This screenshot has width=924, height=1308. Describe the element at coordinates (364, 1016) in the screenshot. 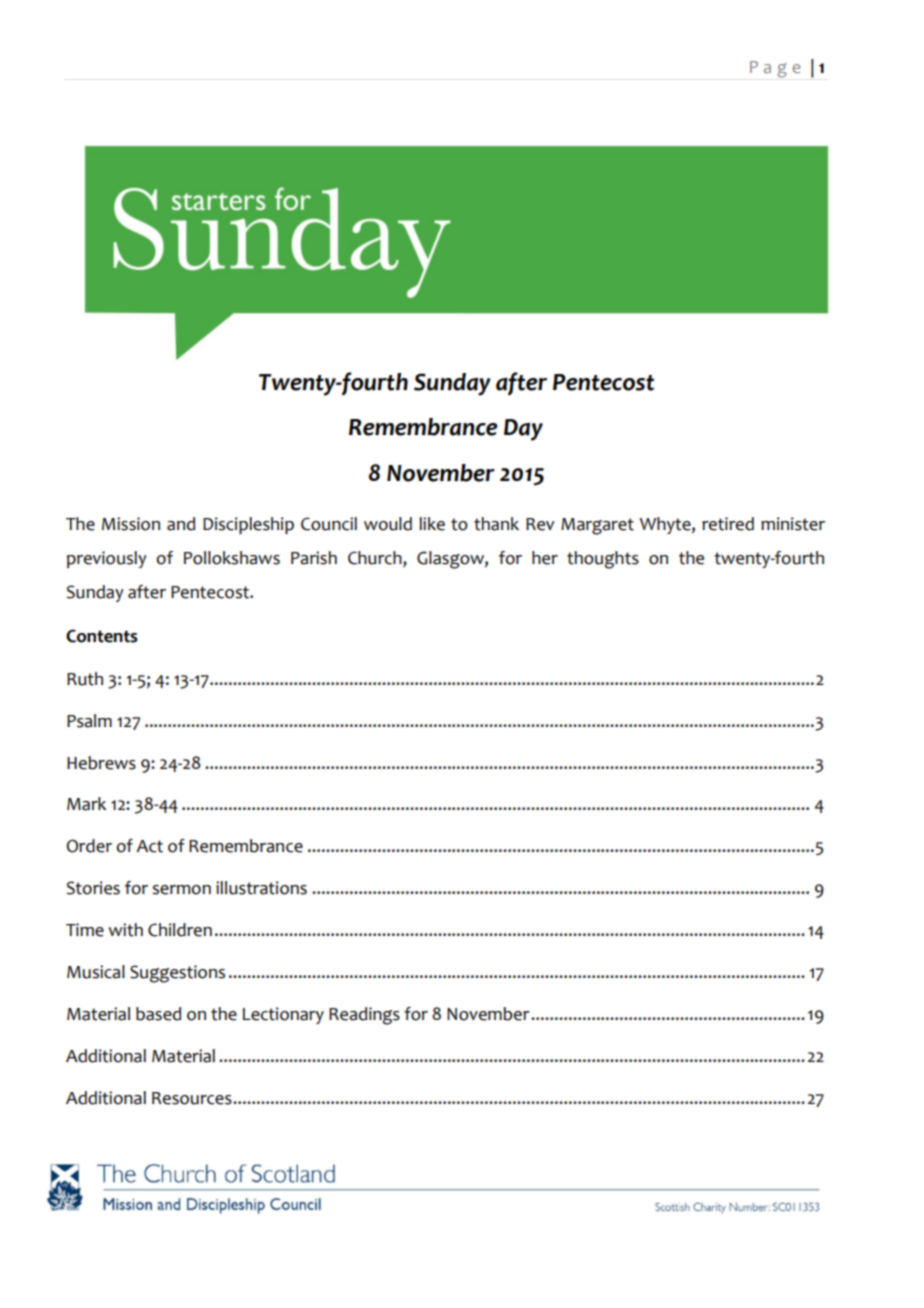

I see `Readings` at that location.
